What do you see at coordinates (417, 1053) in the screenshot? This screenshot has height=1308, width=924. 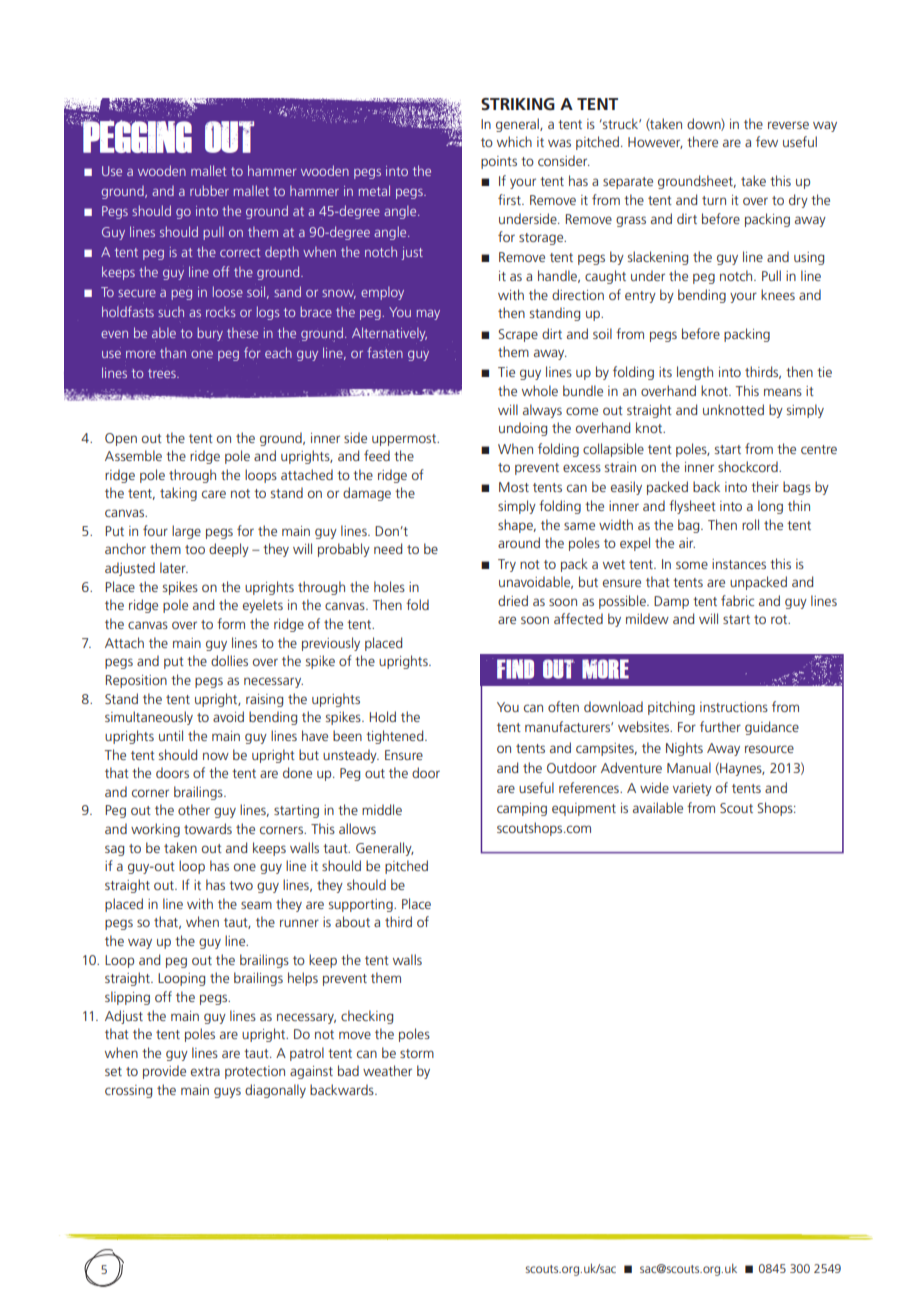 I see `storm` at bounding box center [417, 1053].
